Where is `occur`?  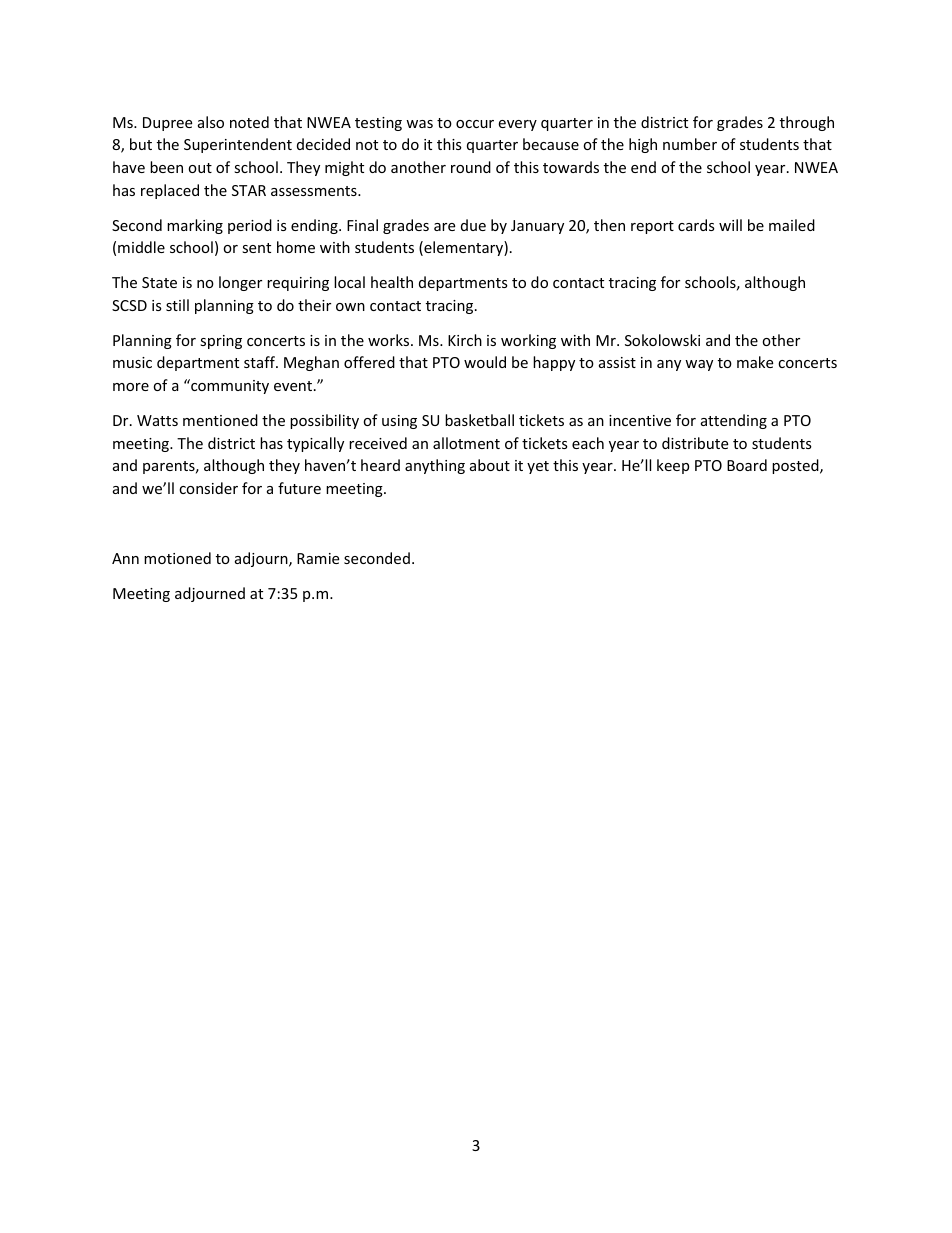
occur is located at coordinates (475, 124).
